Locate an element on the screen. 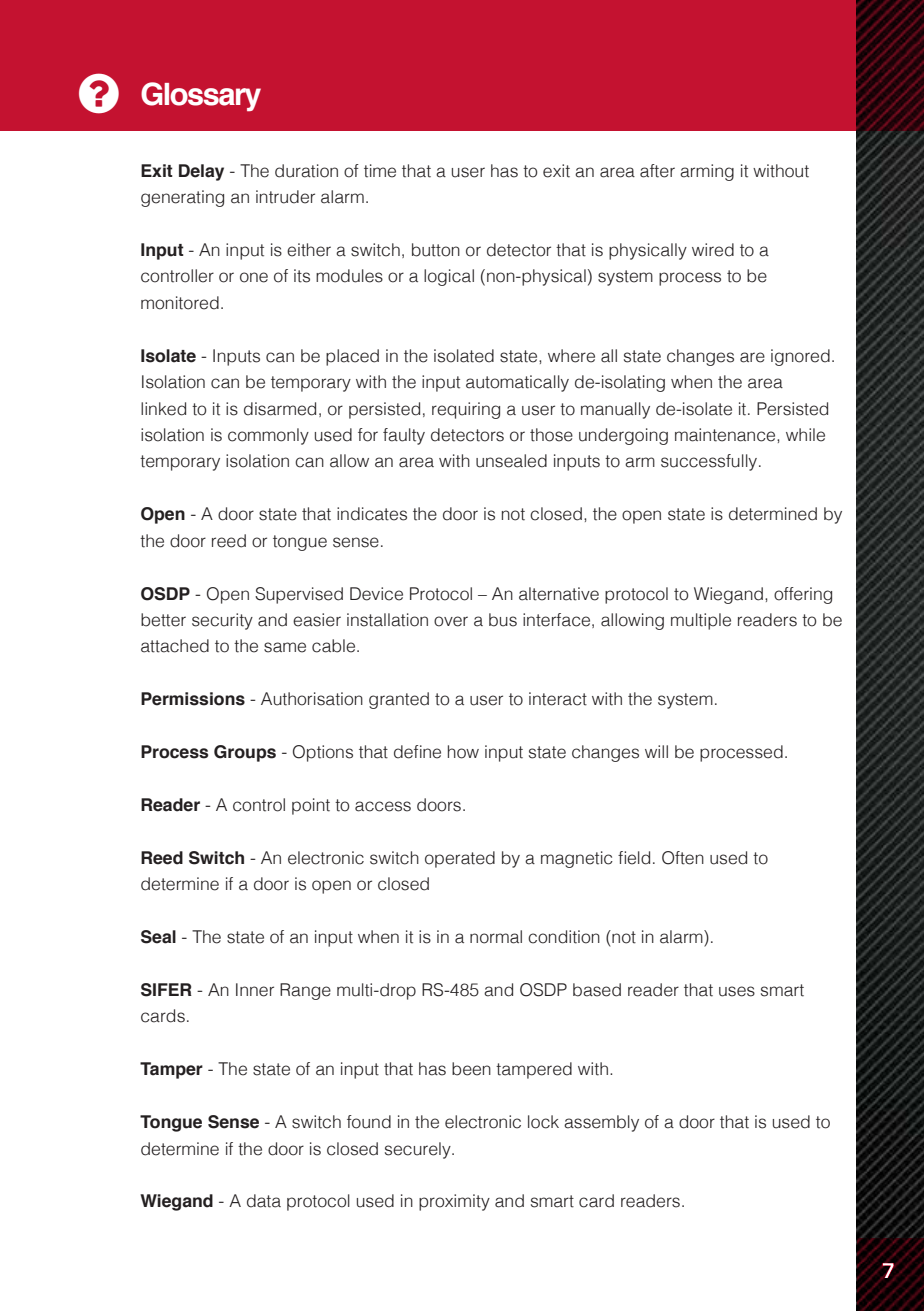 The image size is (924, 1311). commonly is located at coordinates (268, 436).
